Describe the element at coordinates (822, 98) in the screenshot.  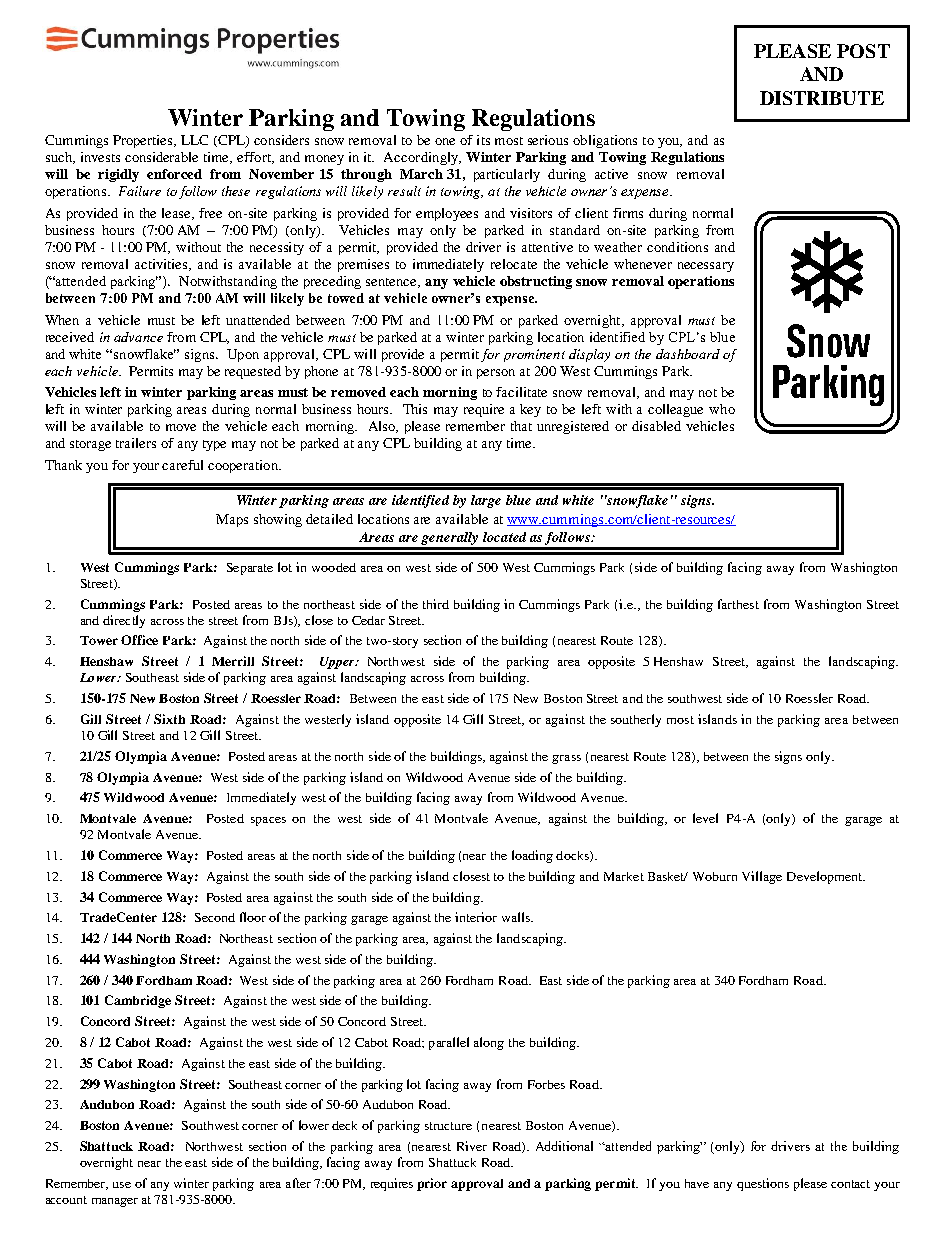
I see `DISTRIBUTE` at that location.
